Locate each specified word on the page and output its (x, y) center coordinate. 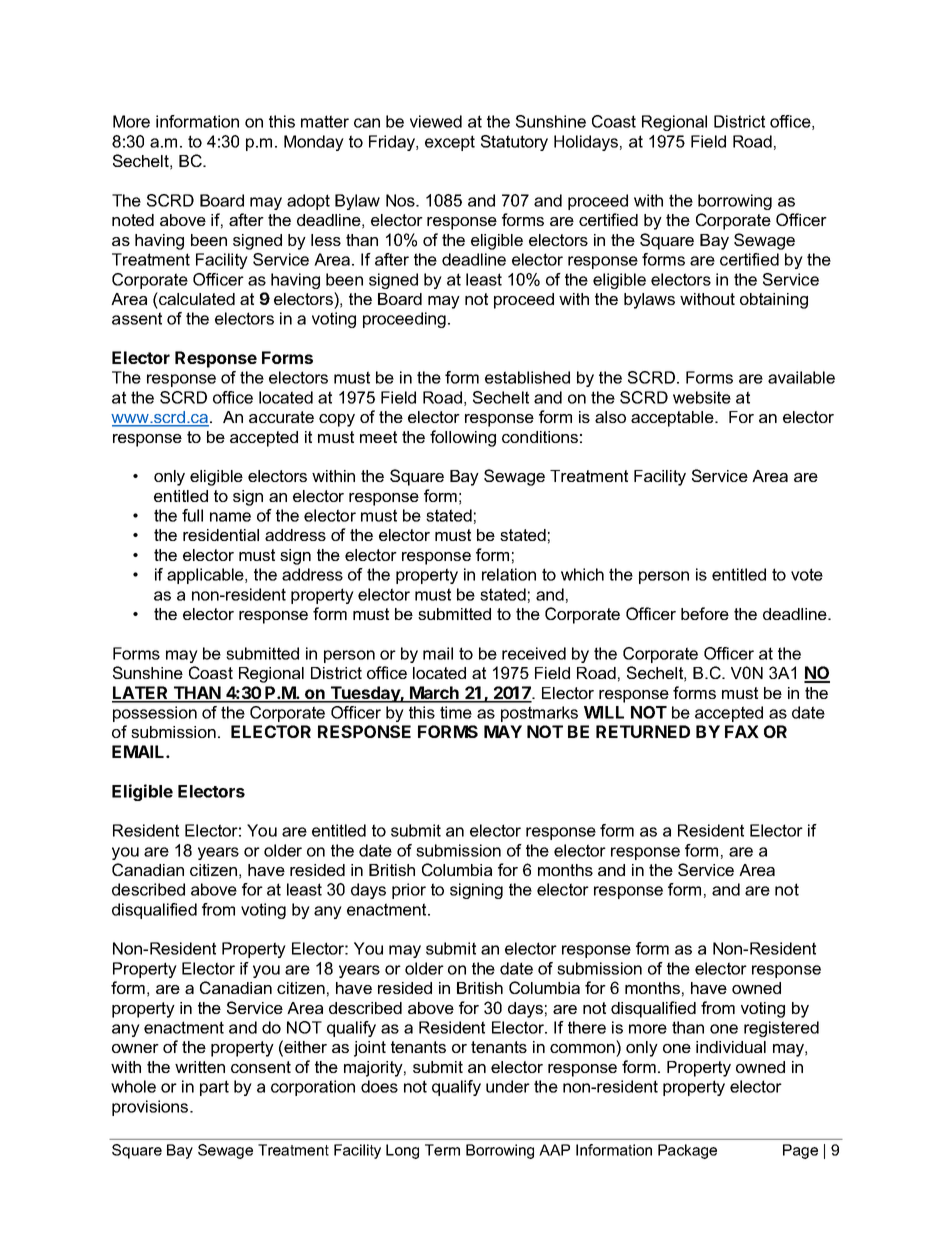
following (463, 438)
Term (442, 1150)
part (214, 1088)
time (456, 712)
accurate (281, 417)
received (534, 653)
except (450, 143)
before (705, 613)
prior (409, 891)
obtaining (774, 301)
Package (687, 1151)
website (702, 397)
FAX (742, 731)
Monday (314, 143)
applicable (206, 576)
